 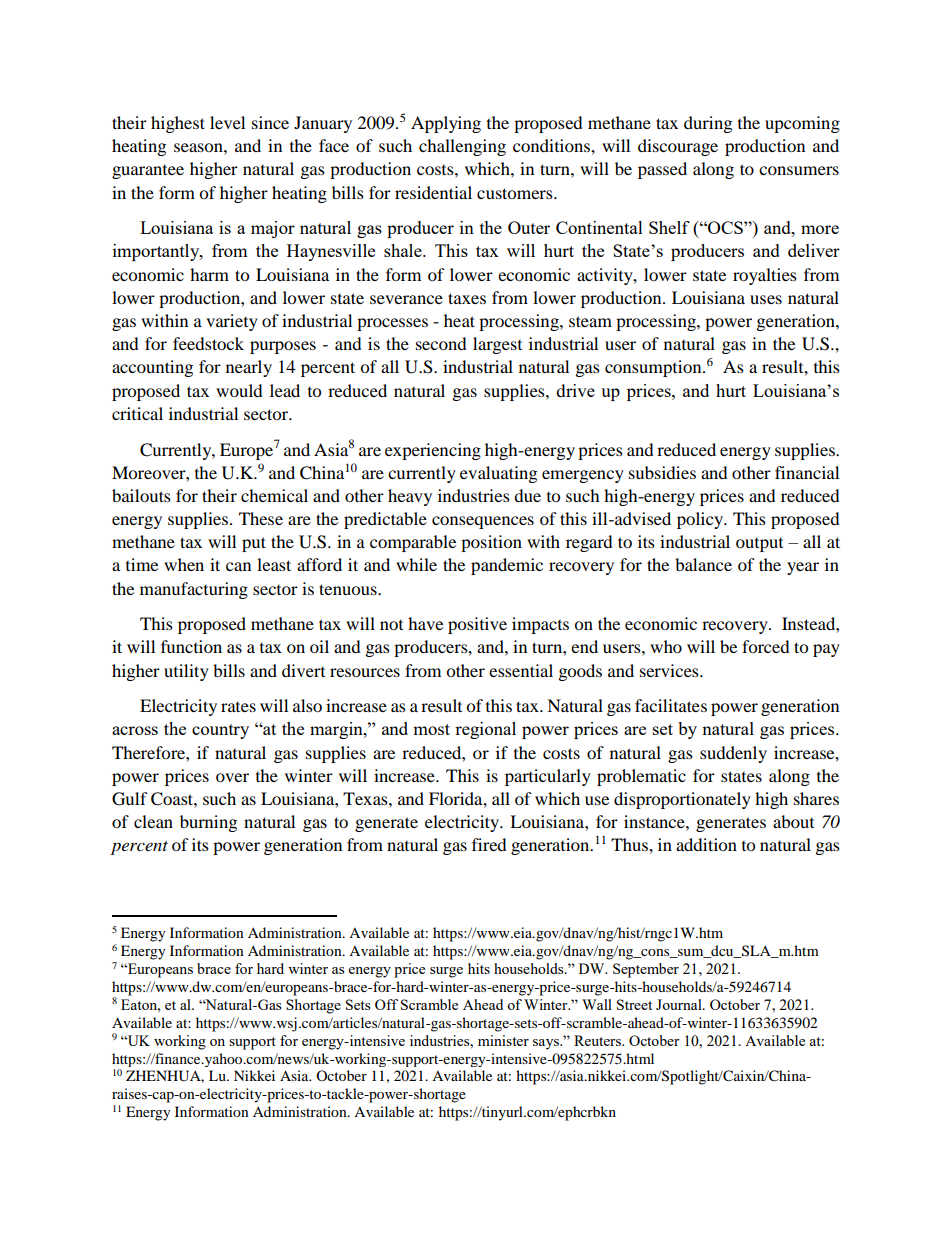 I want to click on says, so click(x=547, y=1044).
